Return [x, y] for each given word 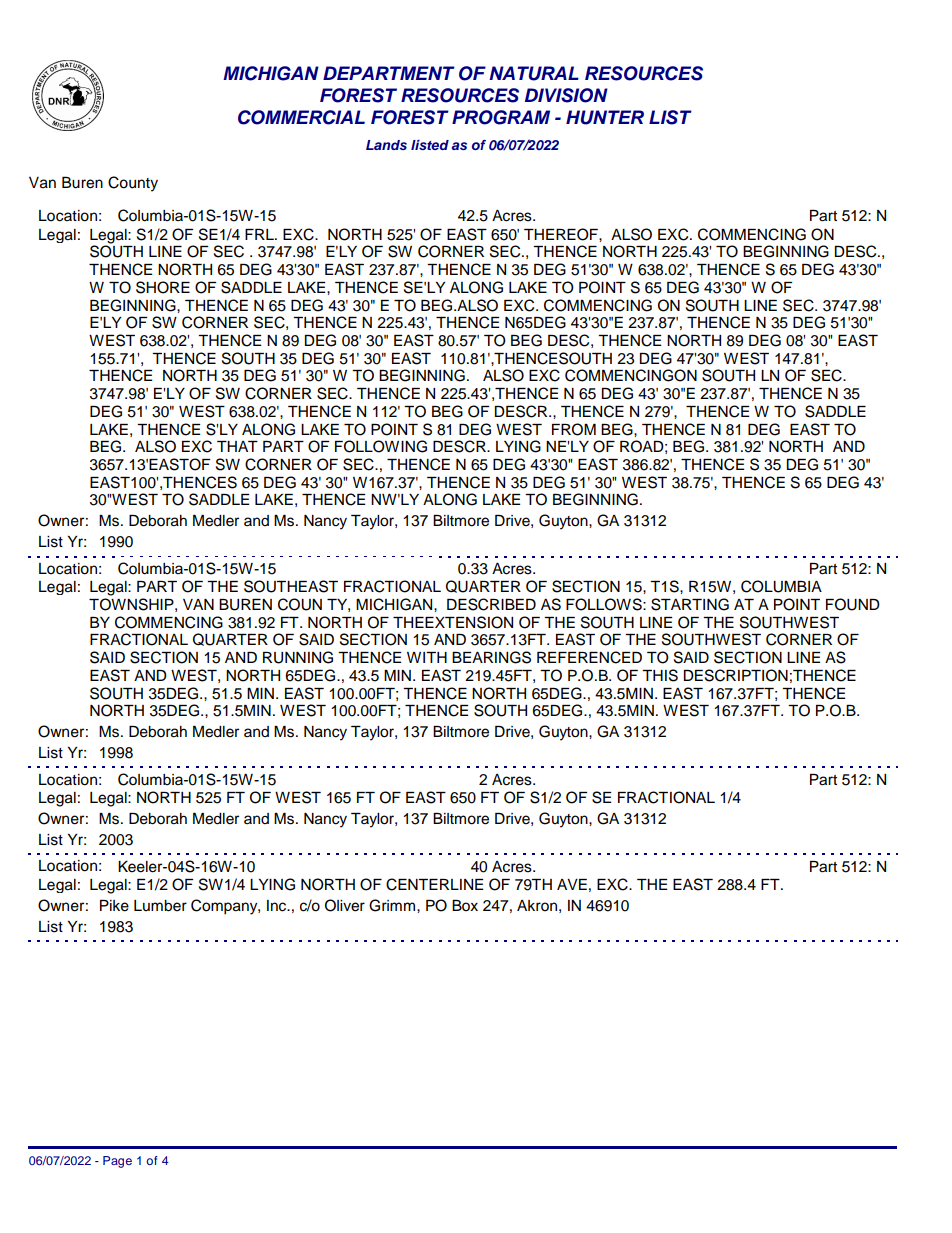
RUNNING [298, 657]
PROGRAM [501, 117]
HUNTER [605, 117]
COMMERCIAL [301, 117]
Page [117, 1162]
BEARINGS [491, 657]
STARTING [690, 604]
